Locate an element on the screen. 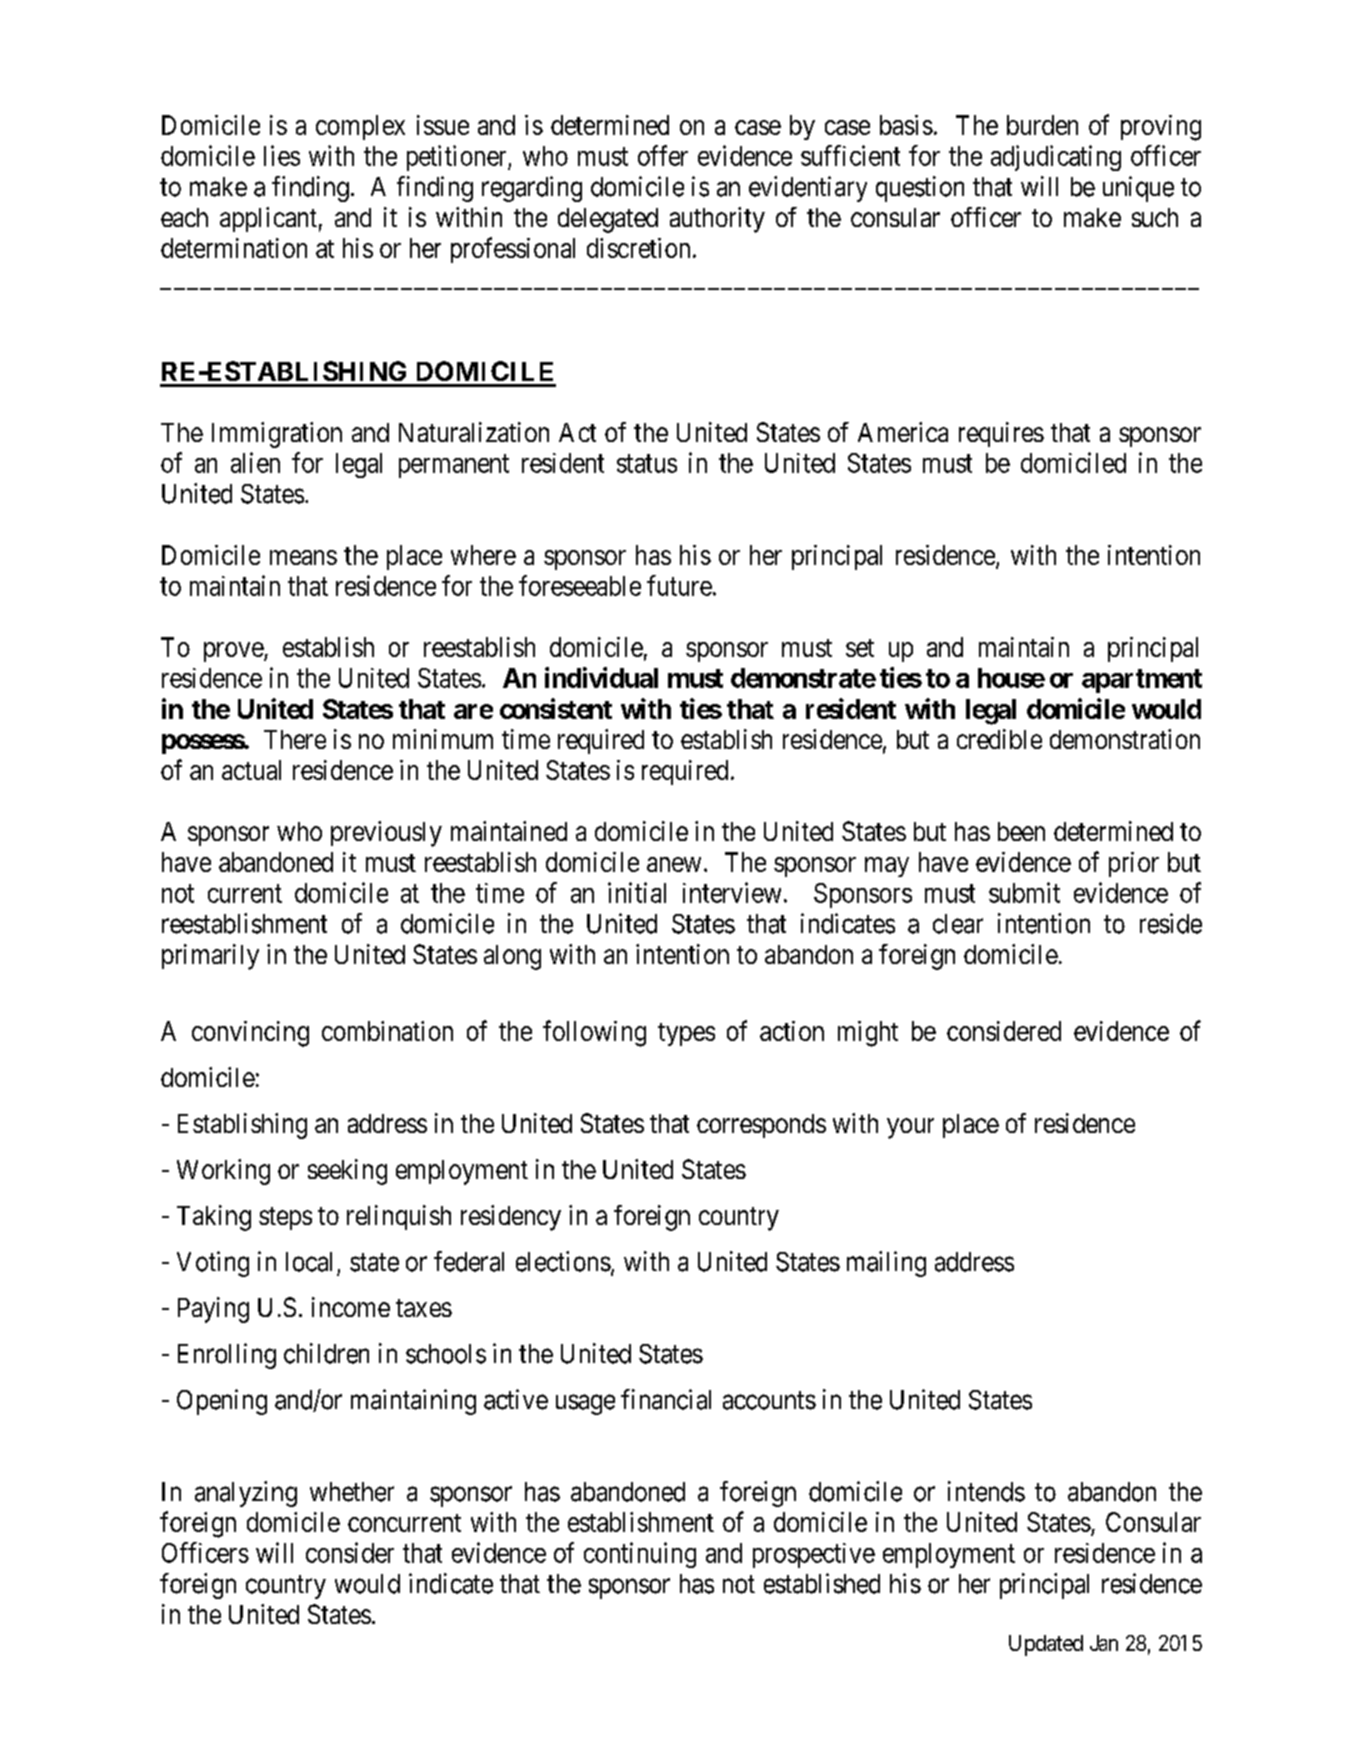 This screenshot has height=1762, width=1362. submit is located at coordinates (1024, 892).
